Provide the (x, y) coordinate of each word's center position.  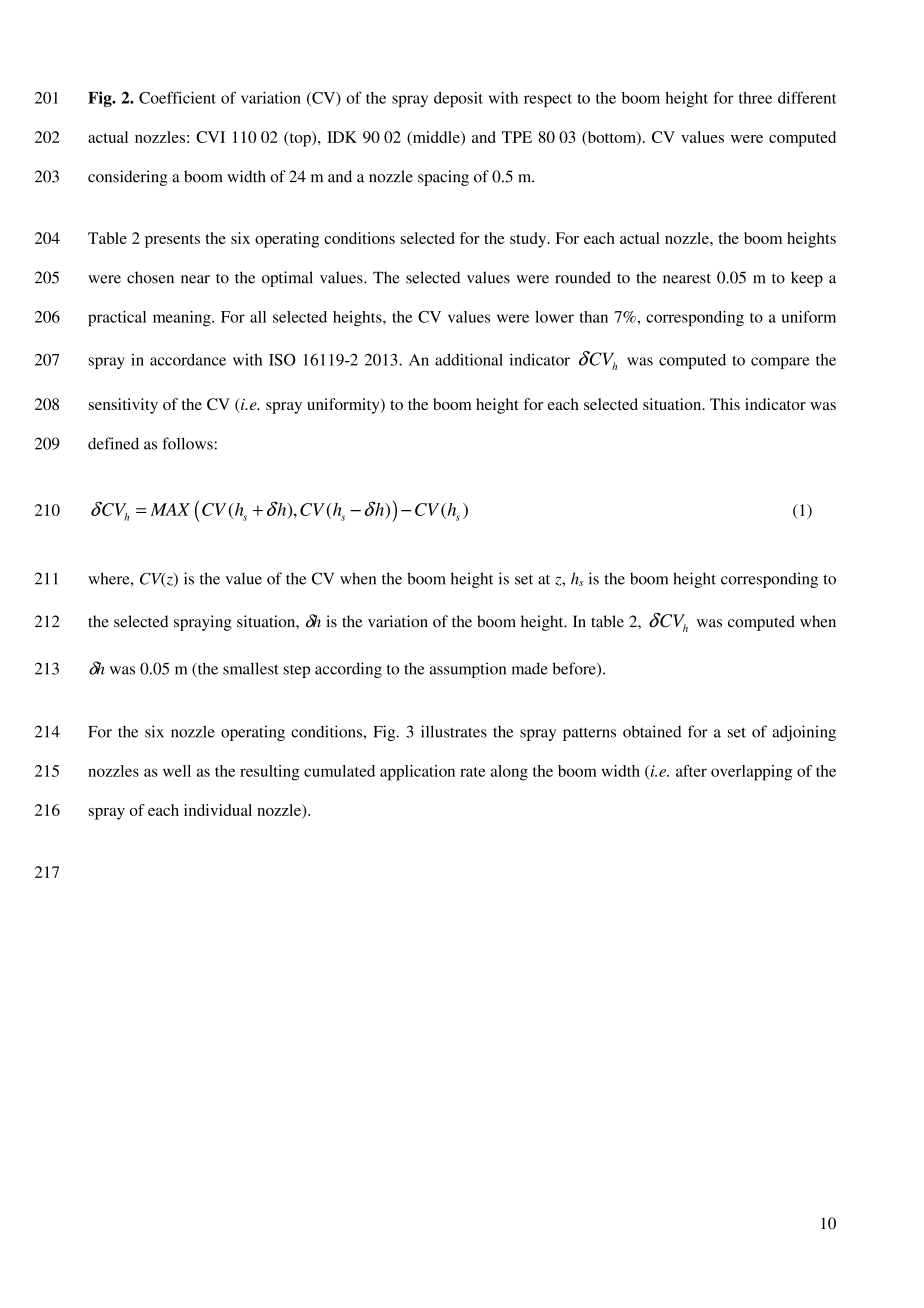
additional (469, 359)
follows (187, 443)
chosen (150, 277)
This (725, 404)
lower (554, 317)
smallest (251, 668)
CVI (210, 137)
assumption (468, 670)
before (575, 669)
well (177, 771)
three (755, 98)
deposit (458, 99)
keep (807, 279)
